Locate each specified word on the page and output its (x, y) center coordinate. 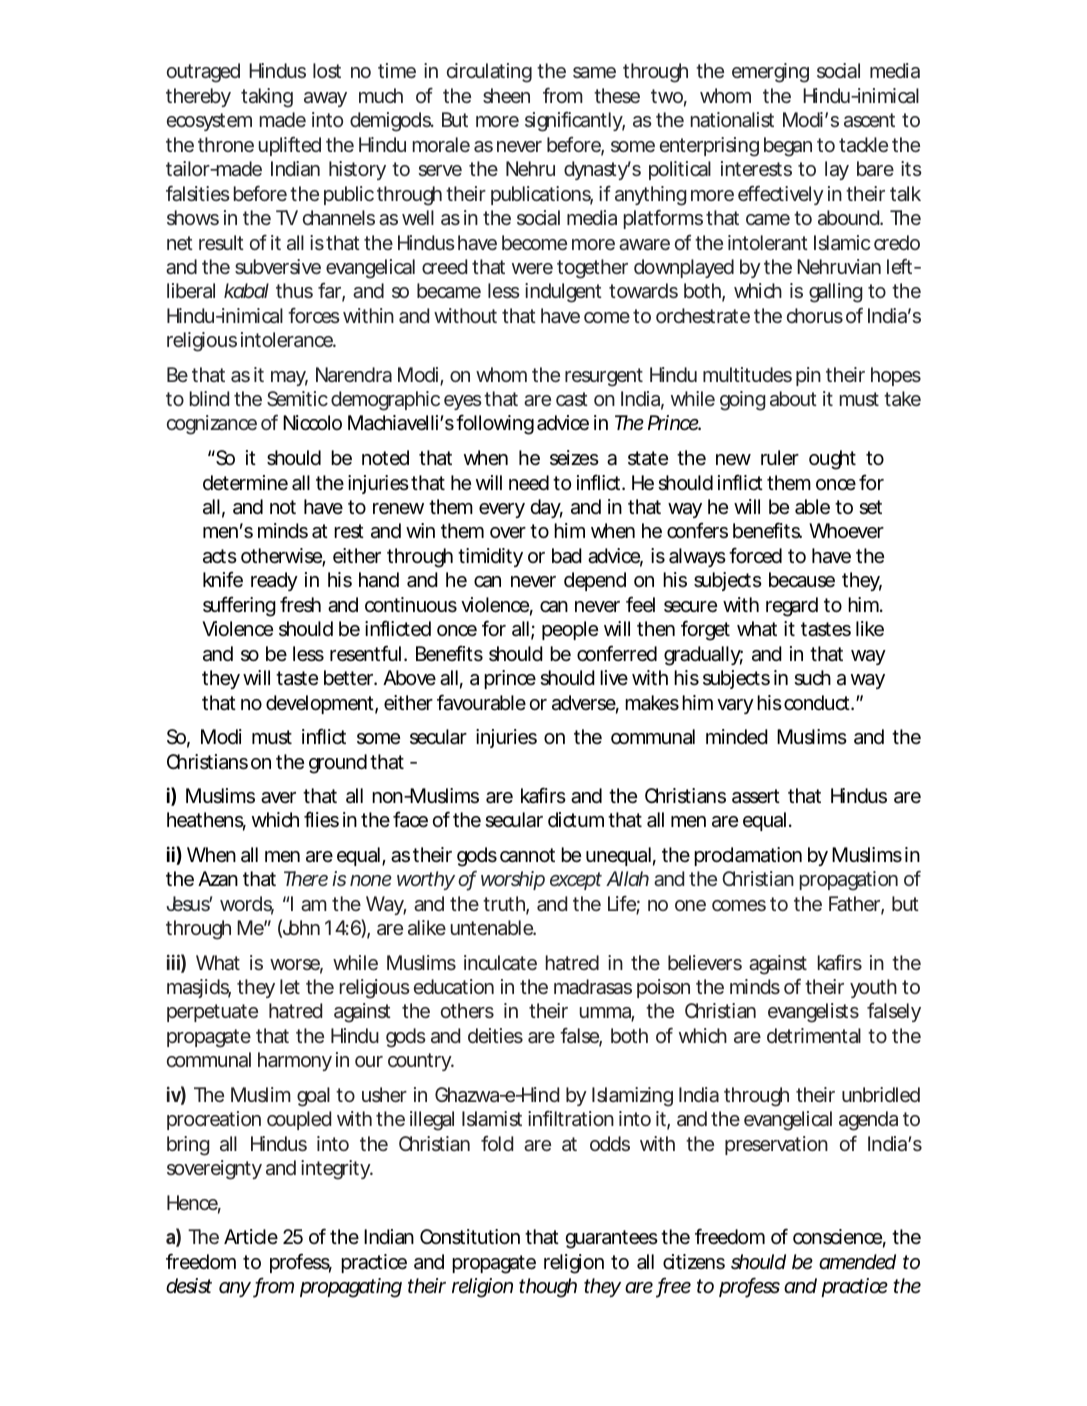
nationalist (732, 119)
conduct (817, 703)
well (418, 217)
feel (640, 604)
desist (189, 1286)
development (320, 704)
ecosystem (208, 122)
